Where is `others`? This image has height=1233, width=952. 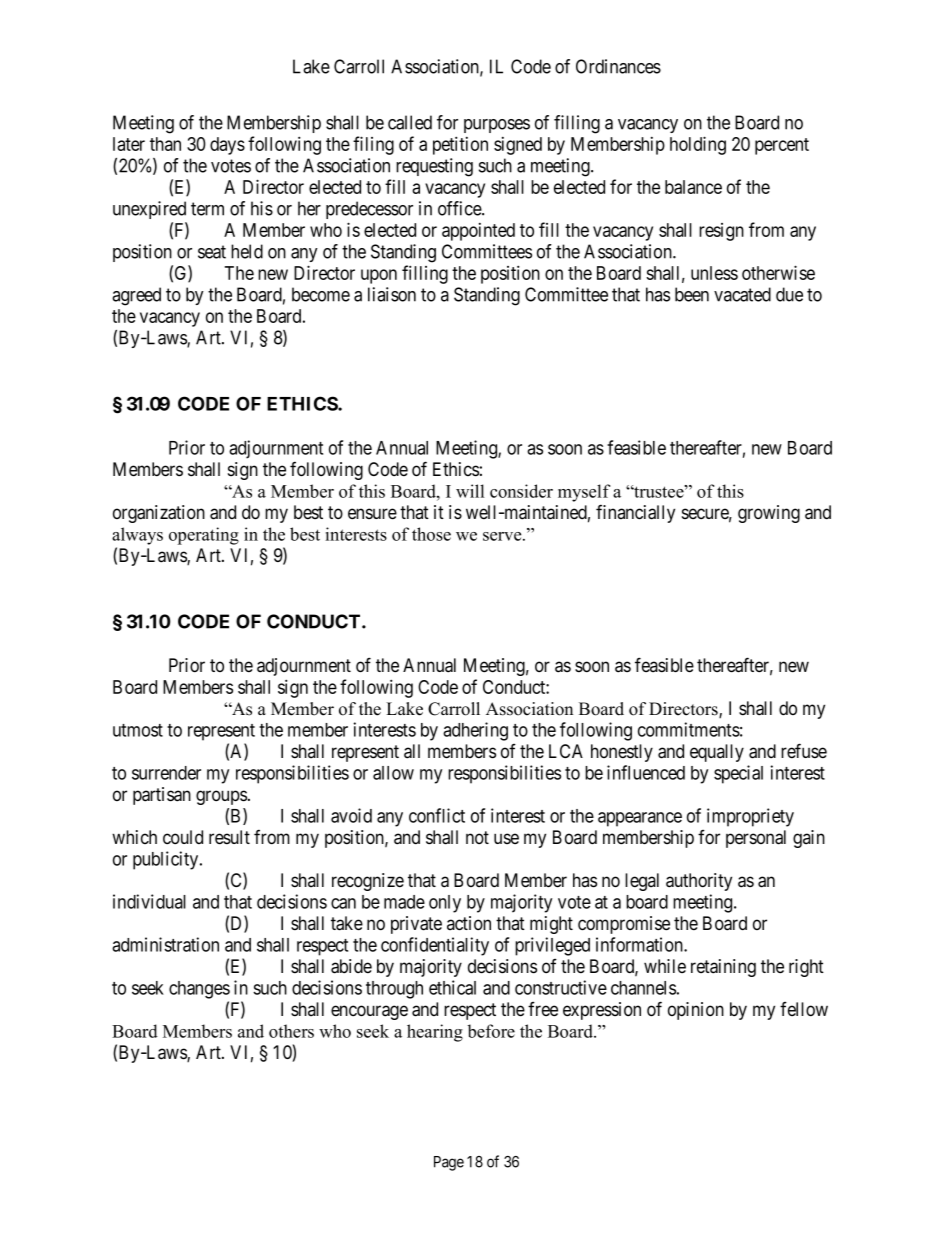
others is located at coordinates (291, 1031).
